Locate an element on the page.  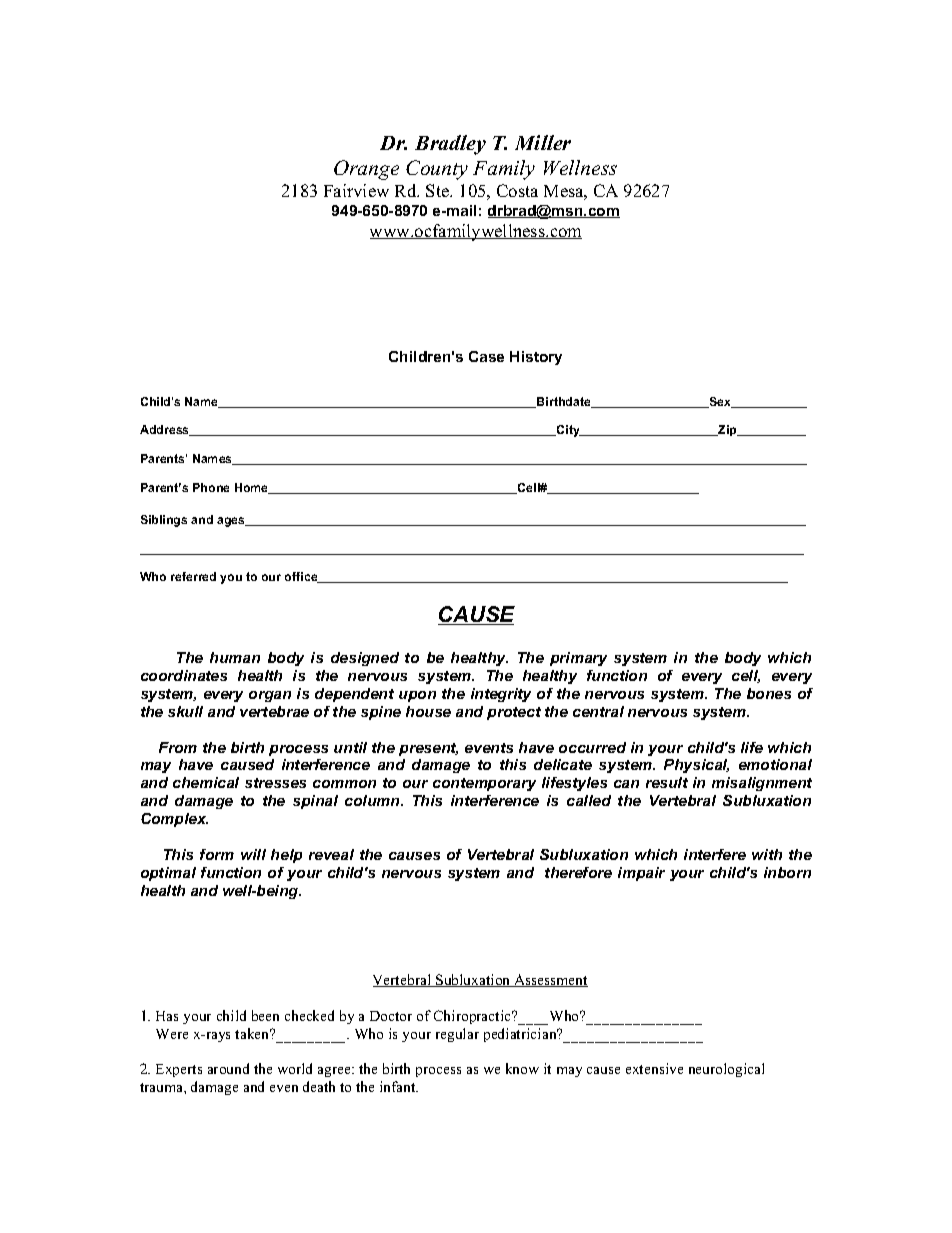
with is located at coordinates (767, 854).
